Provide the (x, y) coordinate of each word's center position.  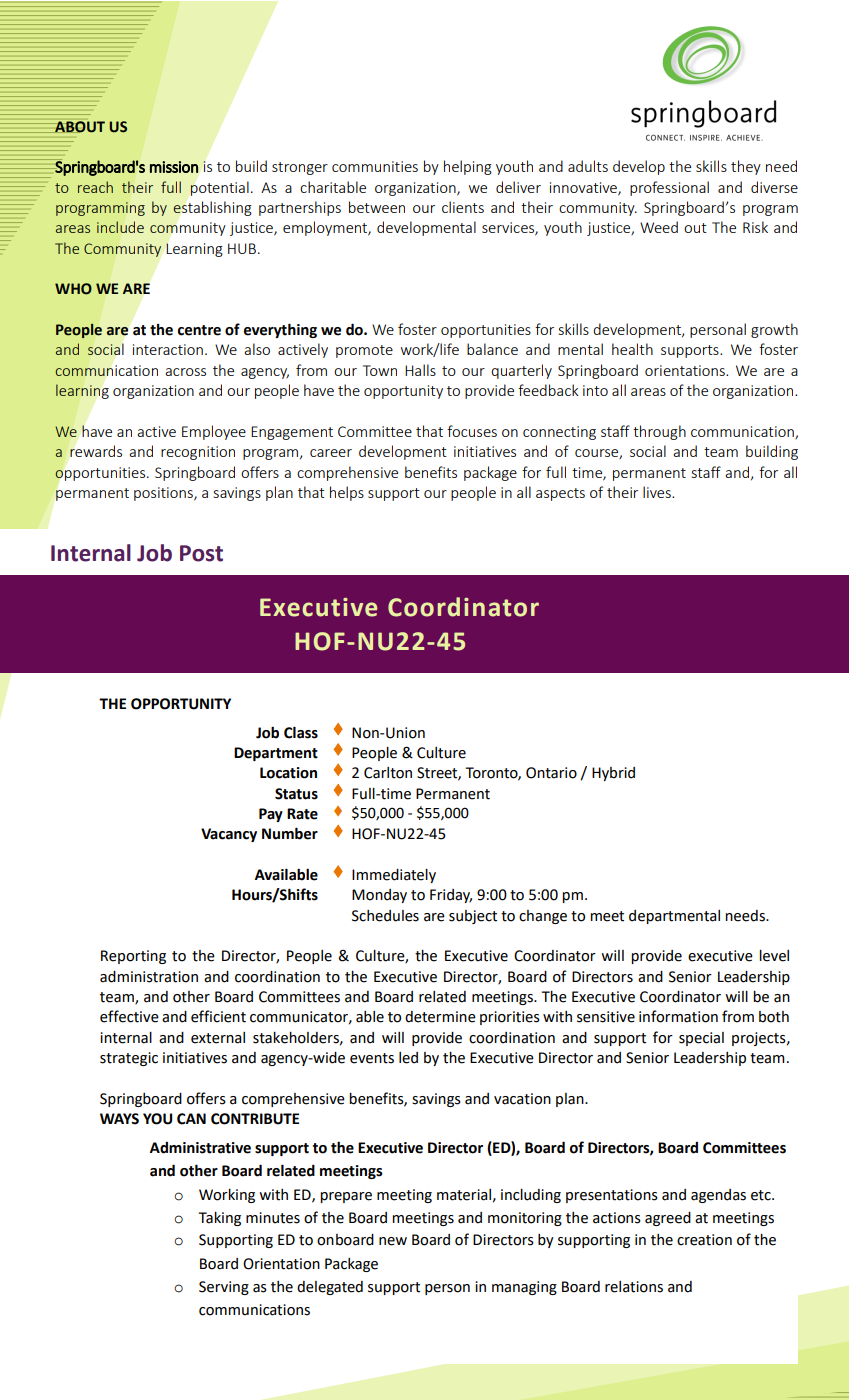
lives (658, 492)
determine (440, 1017)
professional (669, 188)
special (701, 1039)
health (632, 349)
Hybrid (613, 774)
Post (201, 553)
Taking (219, 1219)
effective (129, 1016)
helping (468, 167)
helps (347, 493)
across (185, 372)
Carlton (388, 773)
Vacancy (229, 835)
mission (174, 167)
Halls (420, 370)
